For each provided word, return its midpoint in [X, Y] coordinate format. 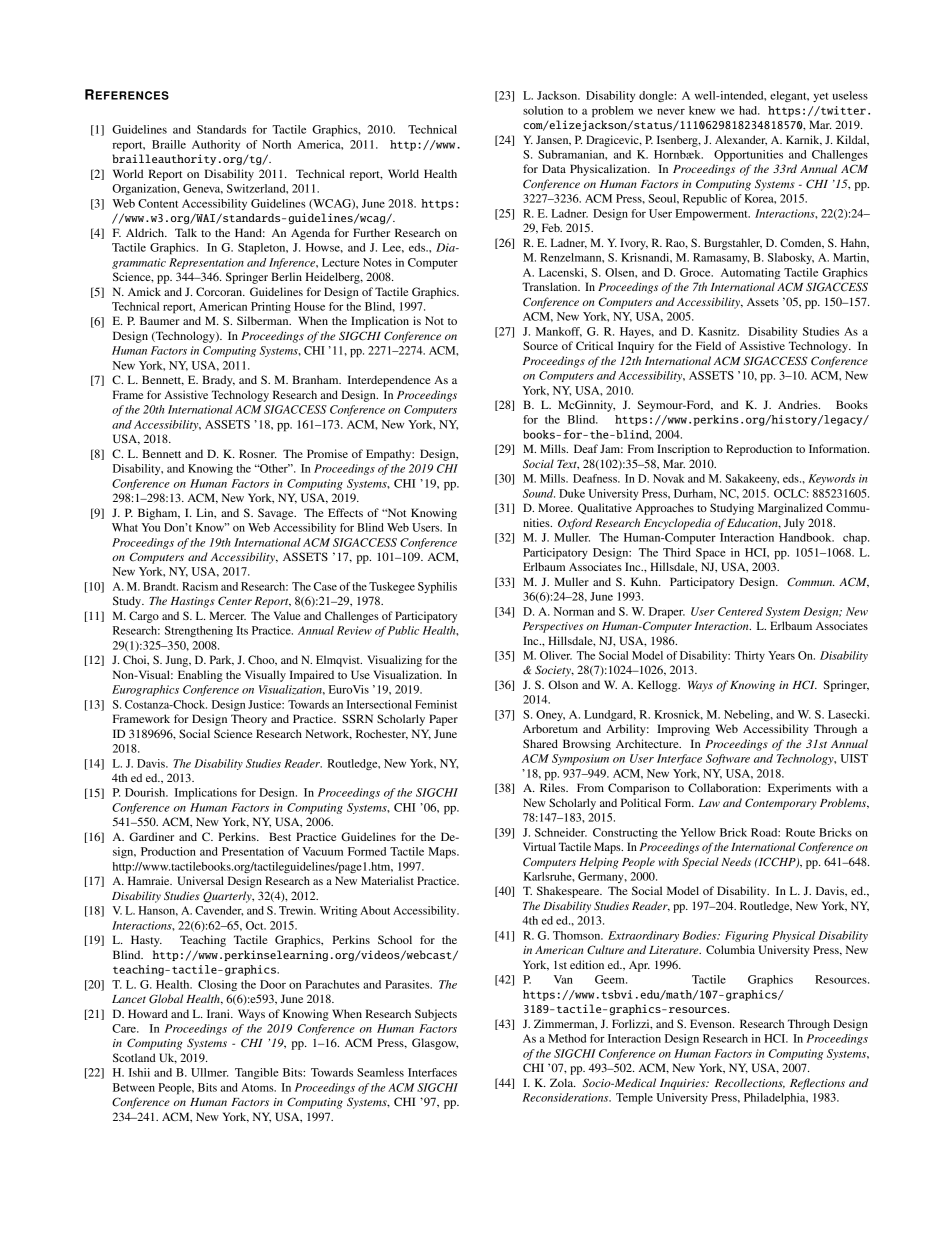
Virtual [539, 846]
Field [708, 345]
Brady [218, 381]
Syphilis [437, 588]
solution [543, 110]
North [276, 144]
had [749, 110]
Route [800, 832]
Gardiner [151, 836]
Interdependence [389, 381]
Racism [200, 586]
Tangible [257, 1073]
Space [711, 554]
